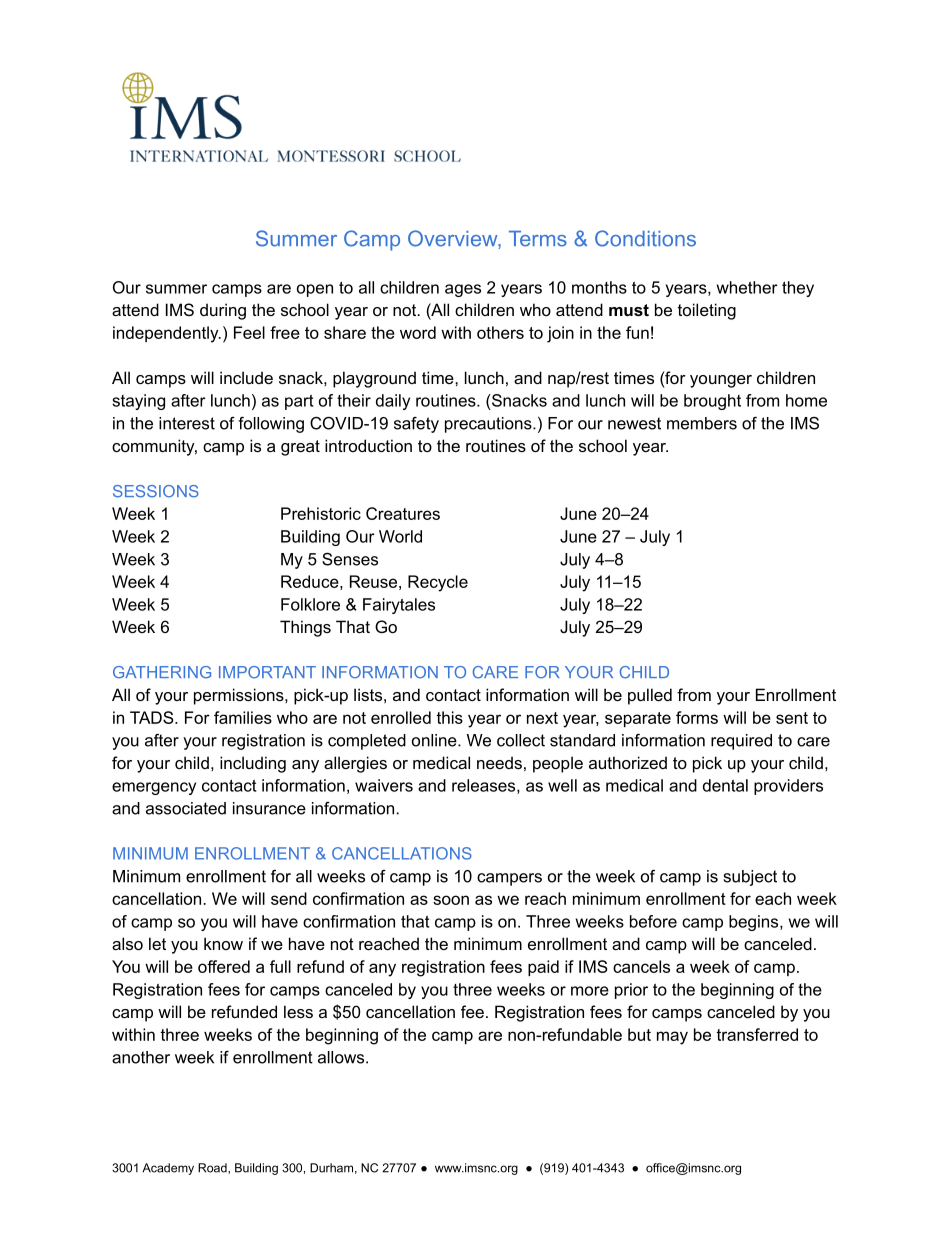  Describe the element at coordinates (463, 290) in the screenshot. I see `ages` at that location.
